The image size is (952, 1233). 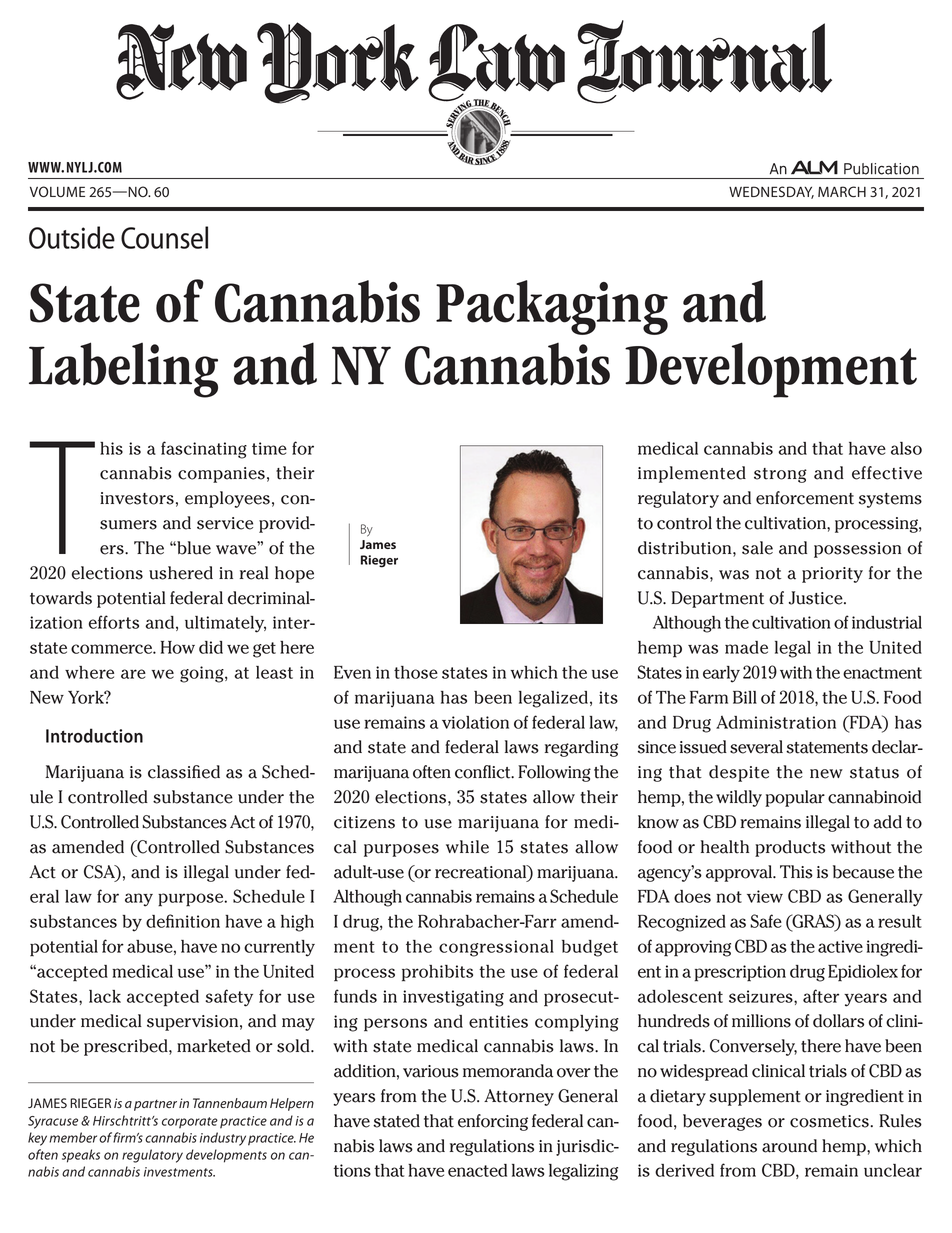 What do you see at coordinates (269, 448) in the screenshot?
I see `time` at bounding box center [269, 448].
